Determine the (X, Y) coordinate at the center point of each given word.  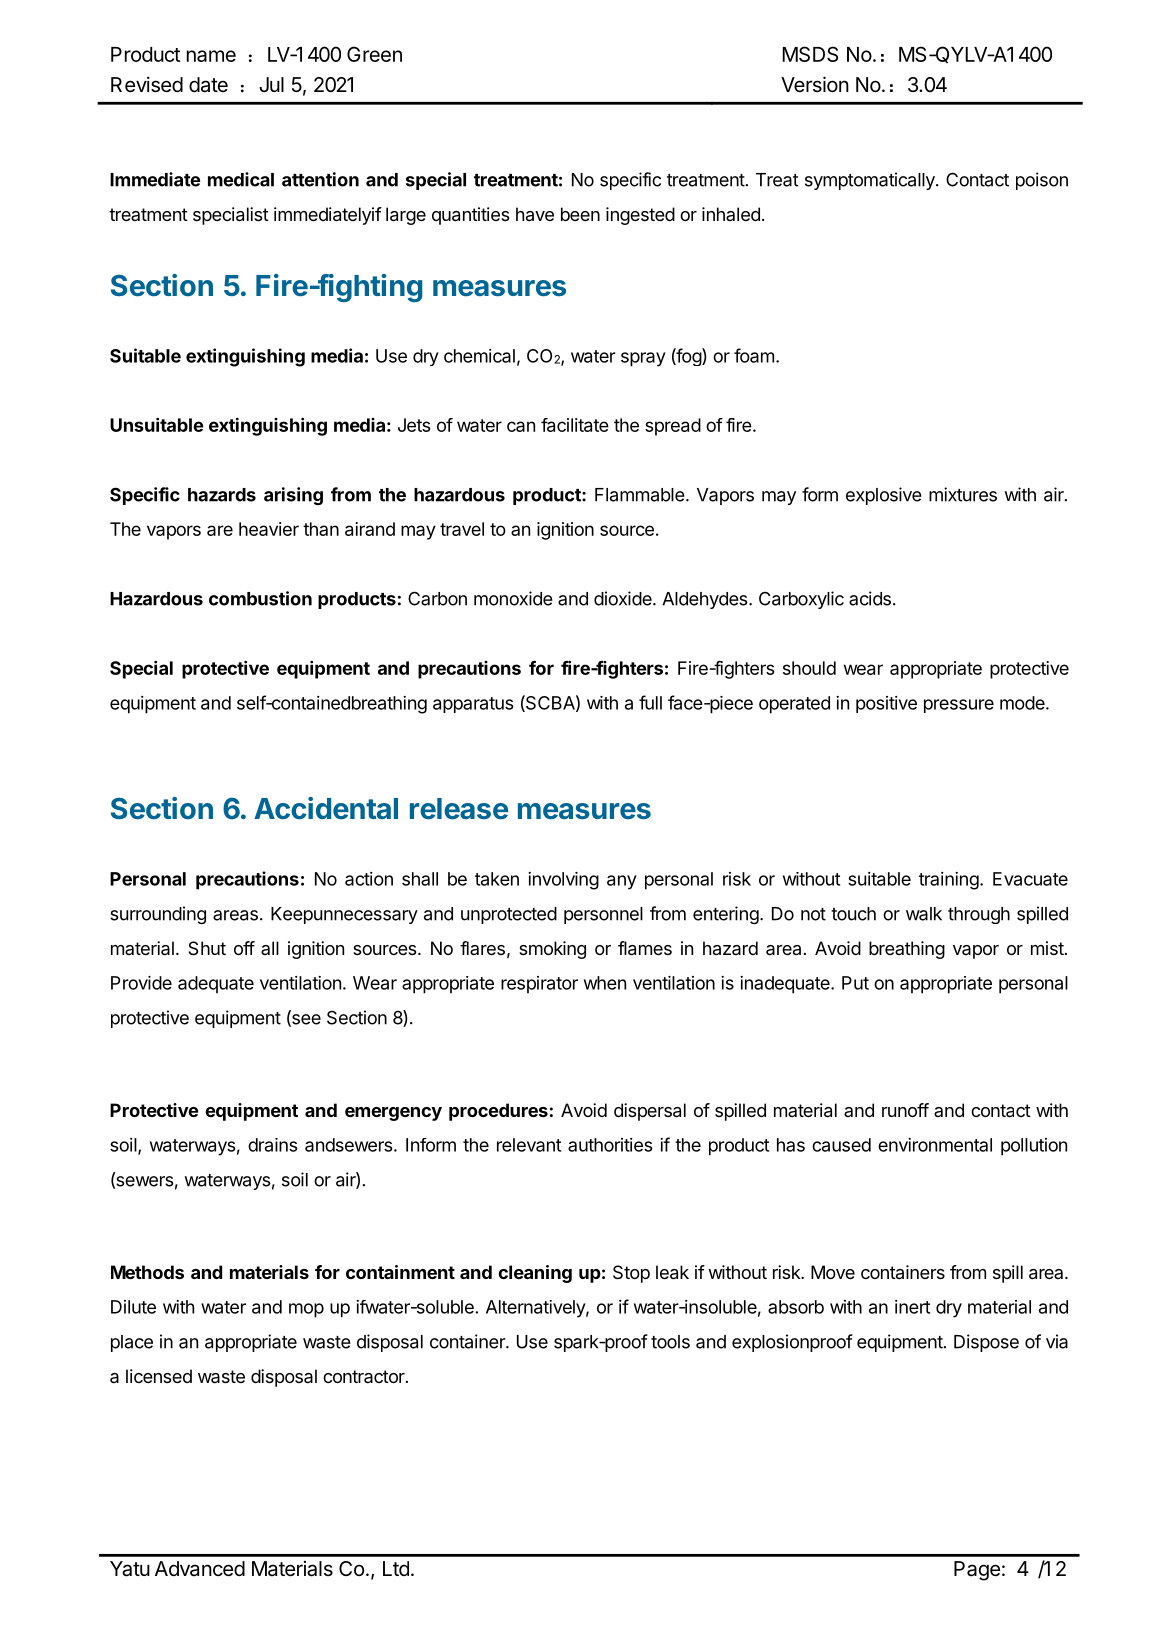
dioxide (624, 598)
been (580, 214)
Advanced (200, 1569)
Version (815, 84)
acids (870, 598)
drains (273, 1145)
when (605, 983)
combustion (260, 598)
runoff (905, 1110)
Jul (271, 84)
